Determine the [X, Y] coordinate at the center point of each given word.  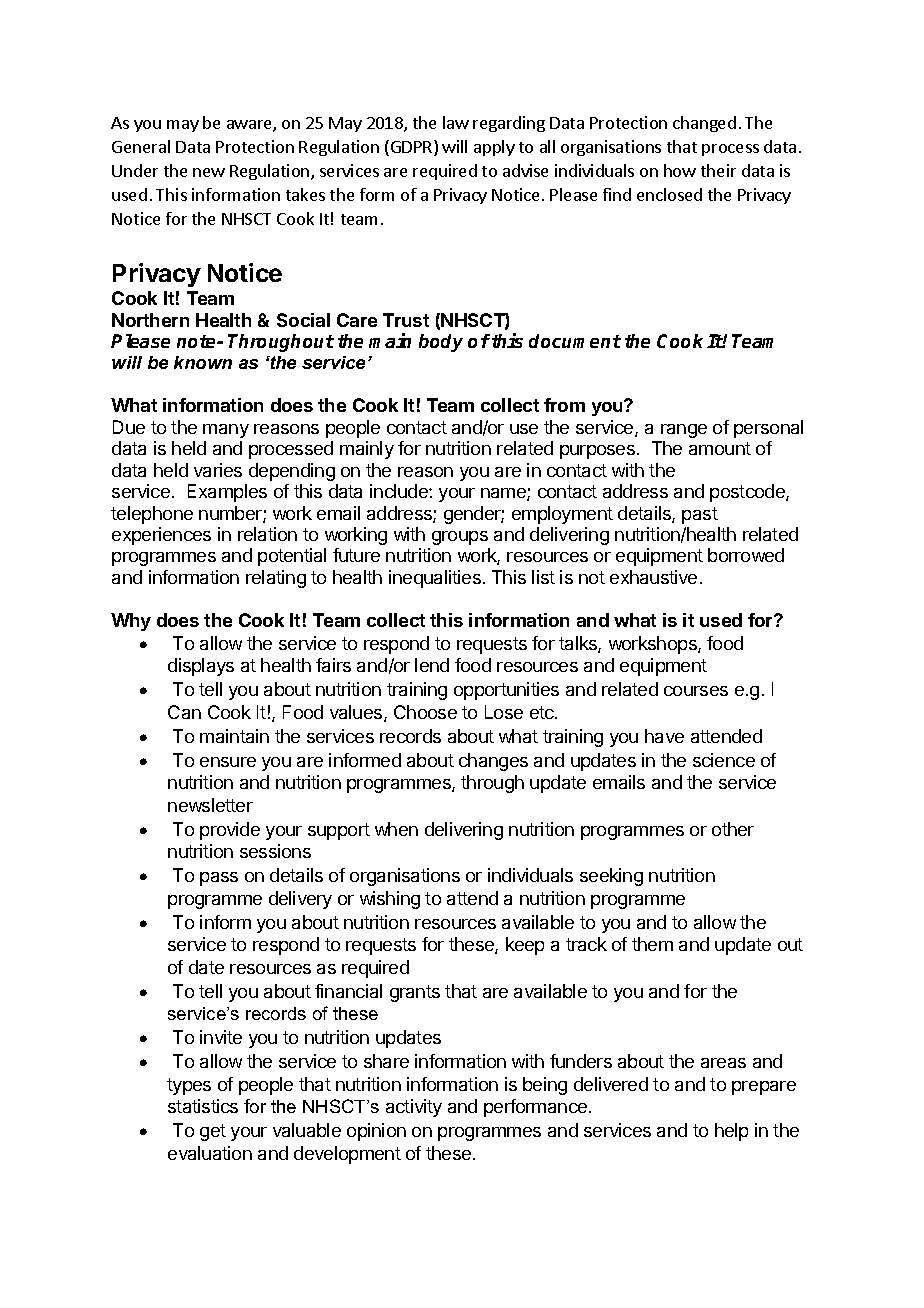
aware [250, 126]
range [684, 431]
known [203, 362]
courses [696, 691]
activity [414, 1108]
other [733, 829]
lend [432, 665]
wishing [390, 900]
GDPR [413, 148]
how [680, 170]
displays [201, 667]
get [213, 1132]
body [441, 343]
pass [219, 879]
